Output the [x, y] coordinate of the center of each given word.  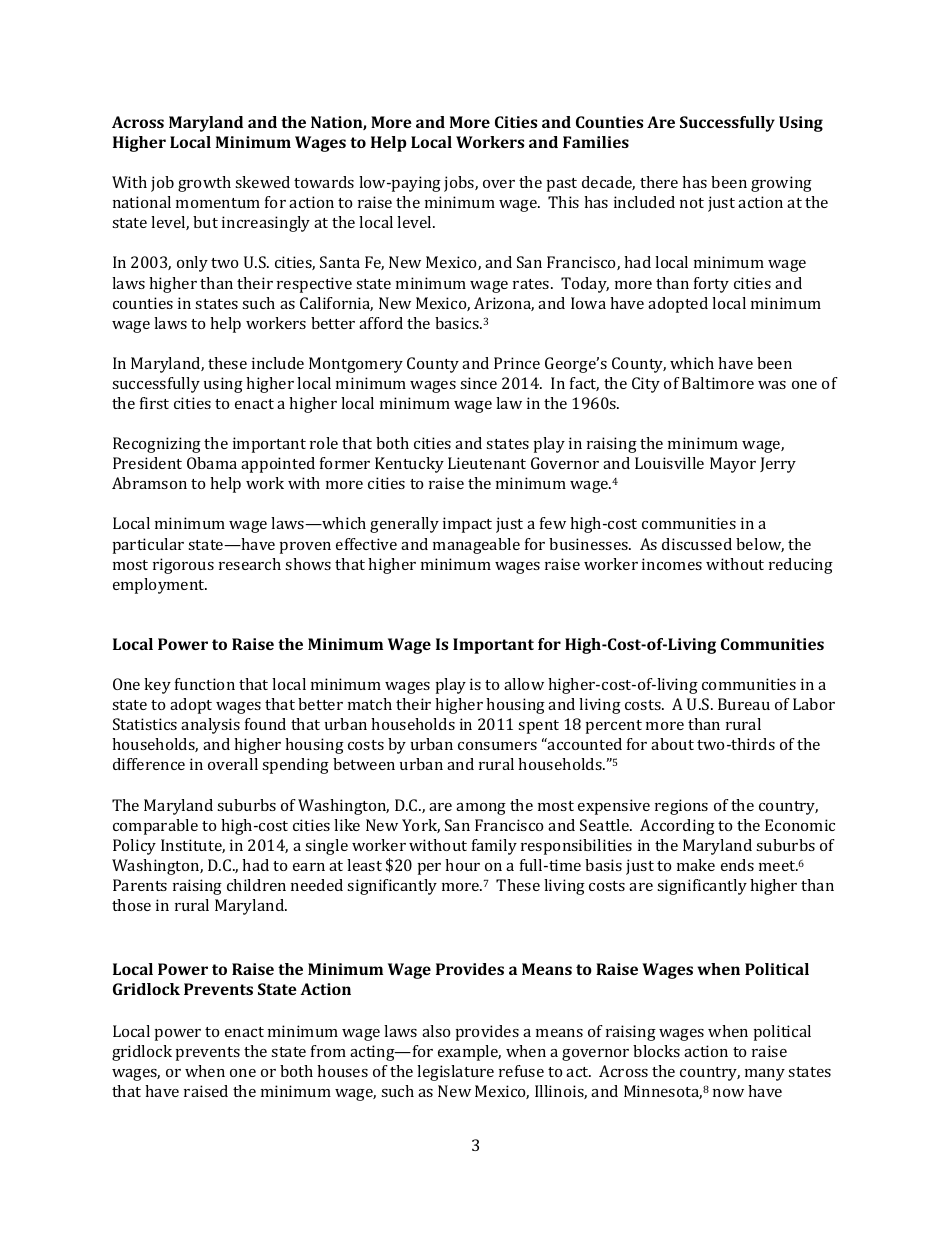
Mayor [733, 465]
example [469, 1053]
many [765, 1075]
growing [781, 184]
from [328, 1051]
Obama [212, 463]
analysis [210, 726]
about [672, 744]
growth [204, 184]
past [562, 185]
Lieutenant [487, 463]
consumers [497, 746]
